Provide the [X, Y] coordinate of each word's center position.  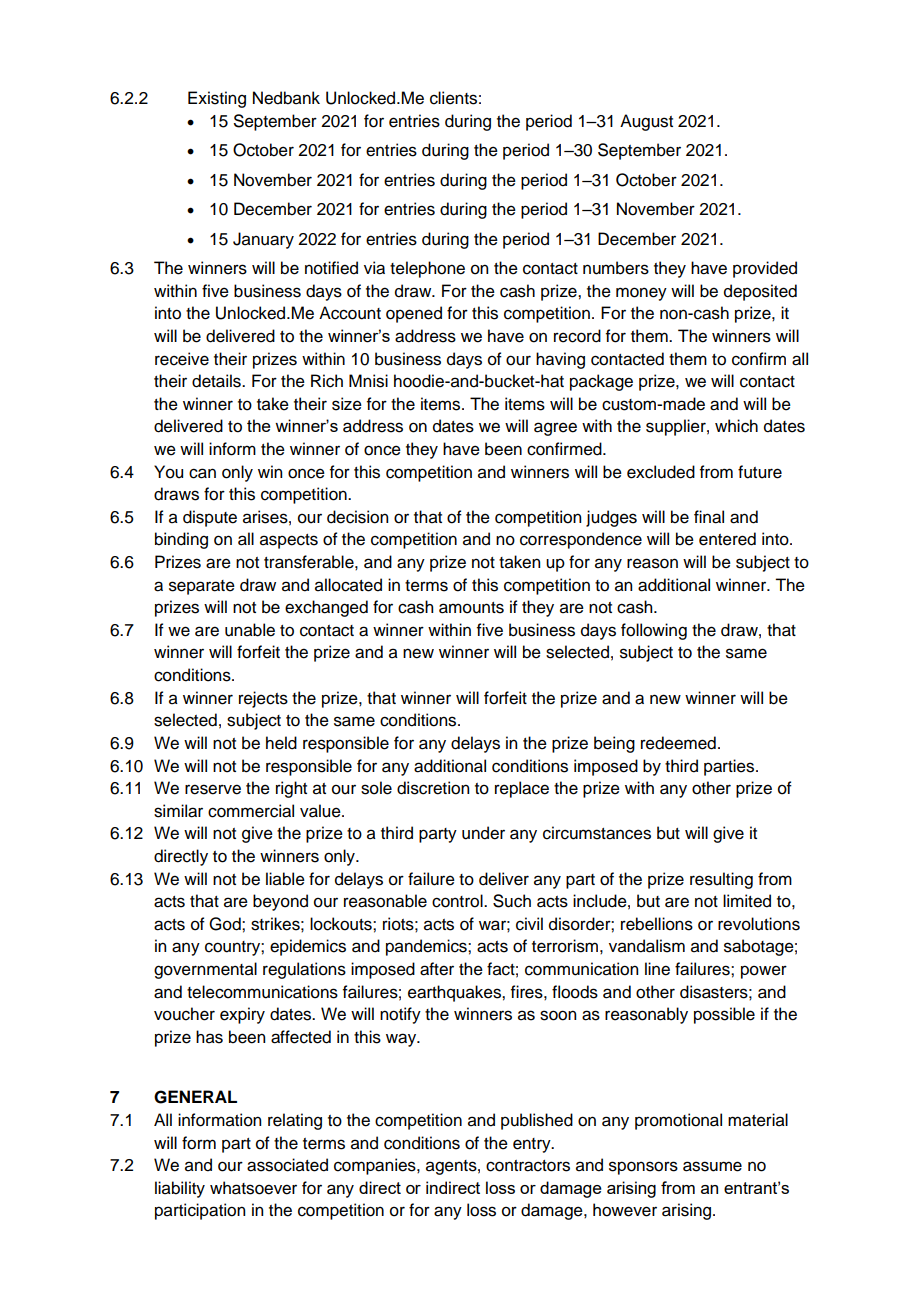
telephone [427, 269]
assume [712, 1166]
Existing [217, 99]
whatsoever [253, 1188]
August [646, 122]
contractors [528, 1166]
